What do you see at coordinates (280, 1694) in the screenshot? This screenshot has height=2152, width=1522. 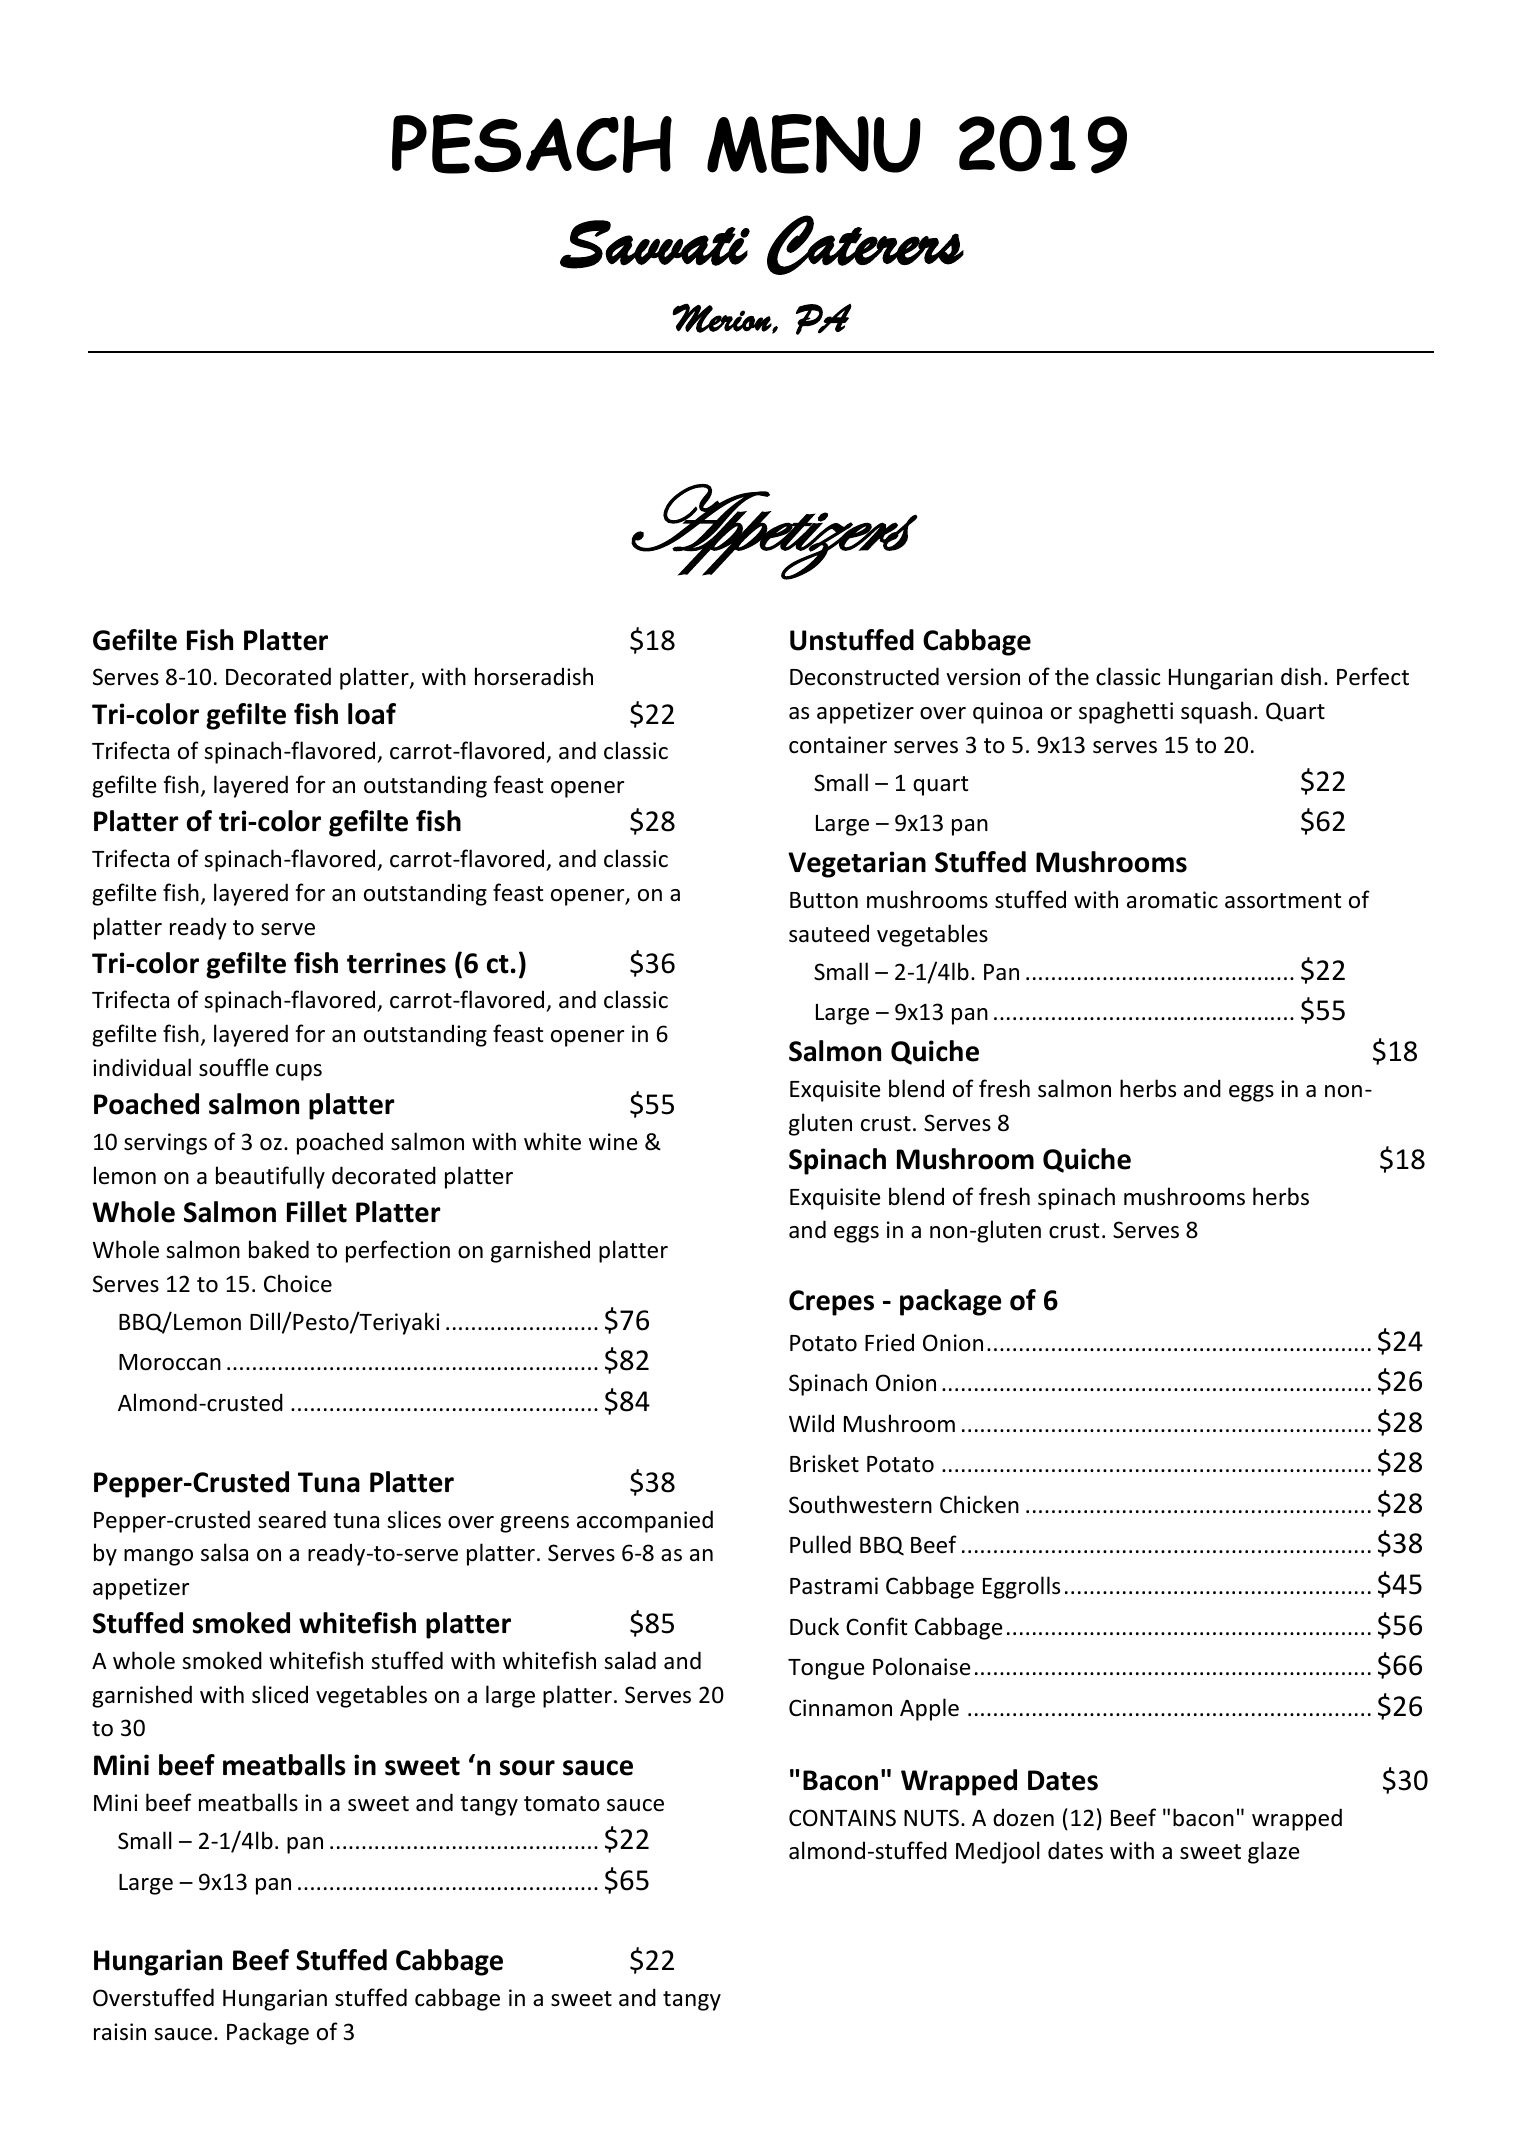 I see `sliced` at bounding box center [280, 1694].
